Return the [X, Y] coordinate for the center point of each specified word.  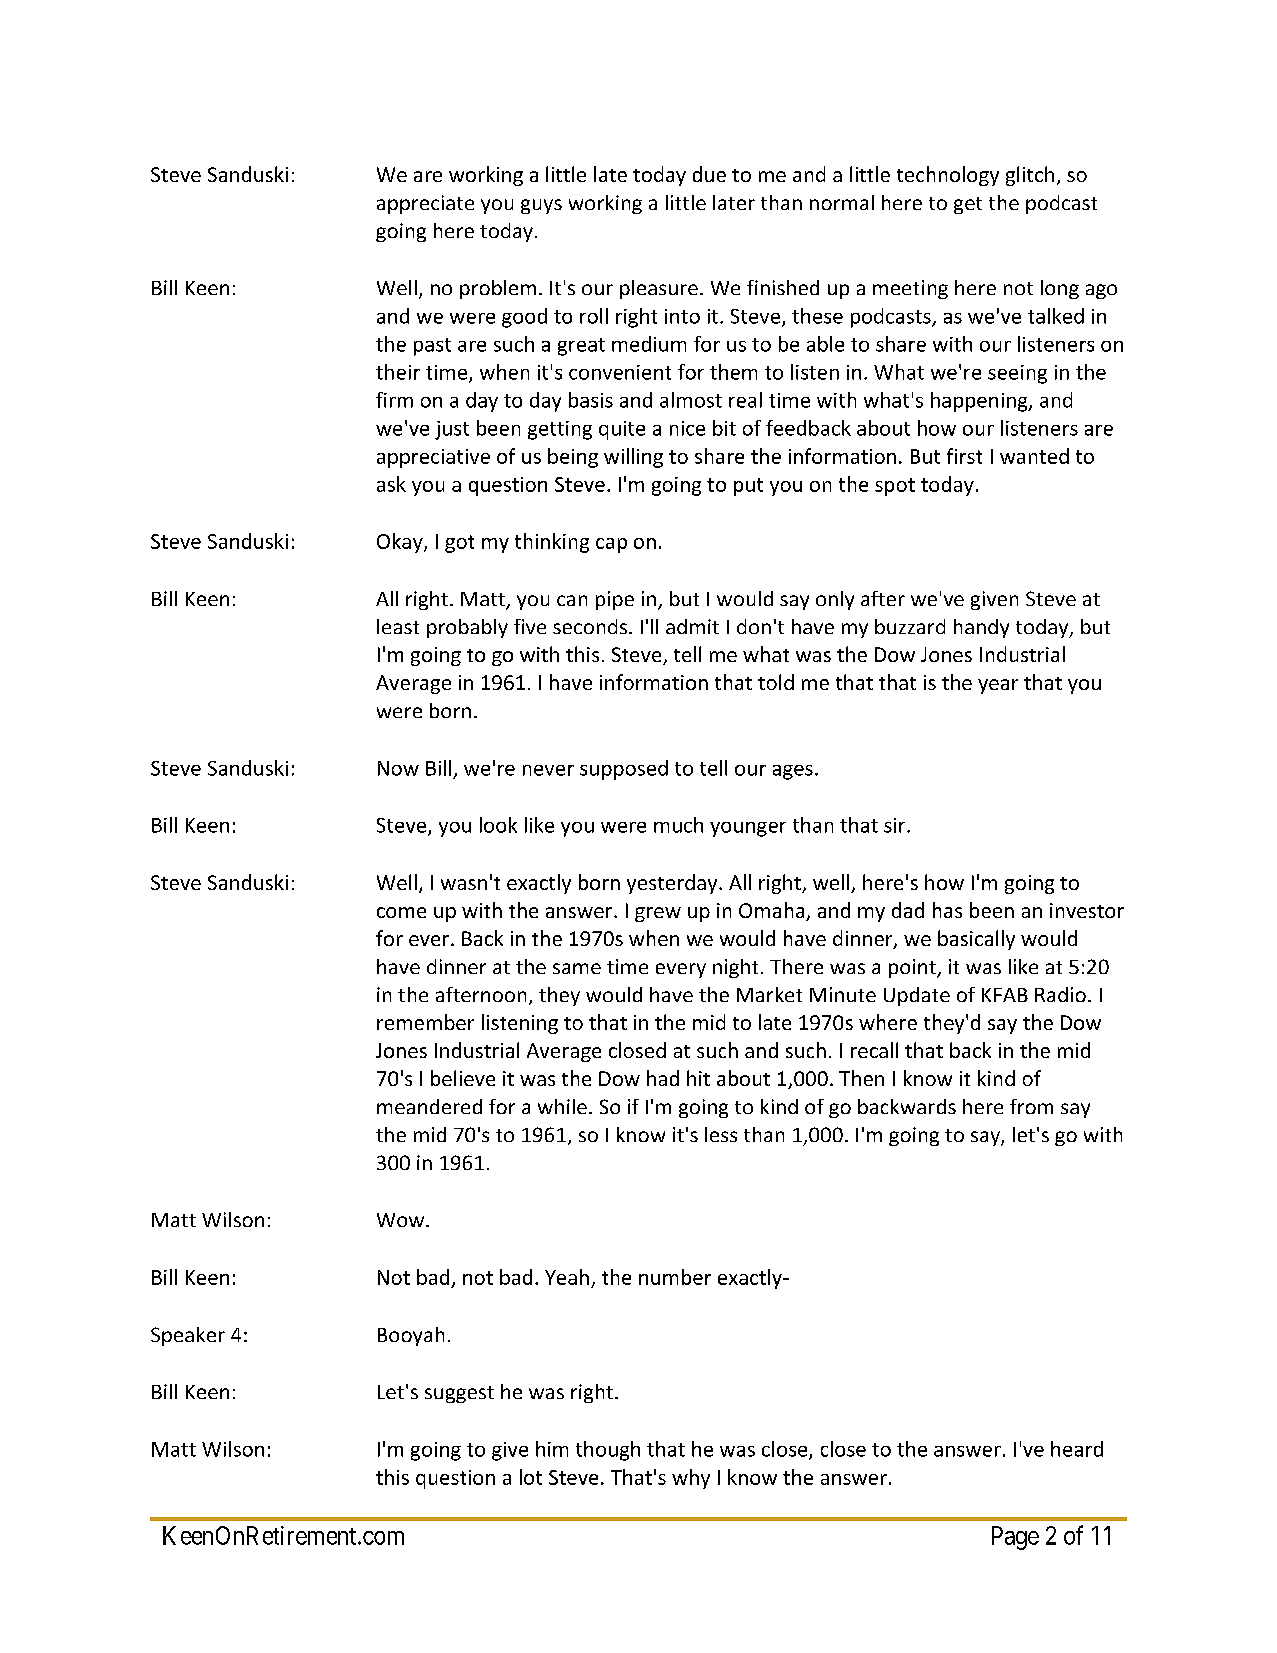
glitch [1030, 176]
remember [425, 1022]
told [776, 682]
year [998, 686]
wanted [1034, 456]
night [735, 968]
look [498, 825]
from [1031, 1106]
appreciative [433, 458]
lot [531, 1477]
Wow [402, 1220]
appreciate [425, 204]
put [748, 487]
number [675, 1277]
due [709, 174]
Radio [1060, 994]
